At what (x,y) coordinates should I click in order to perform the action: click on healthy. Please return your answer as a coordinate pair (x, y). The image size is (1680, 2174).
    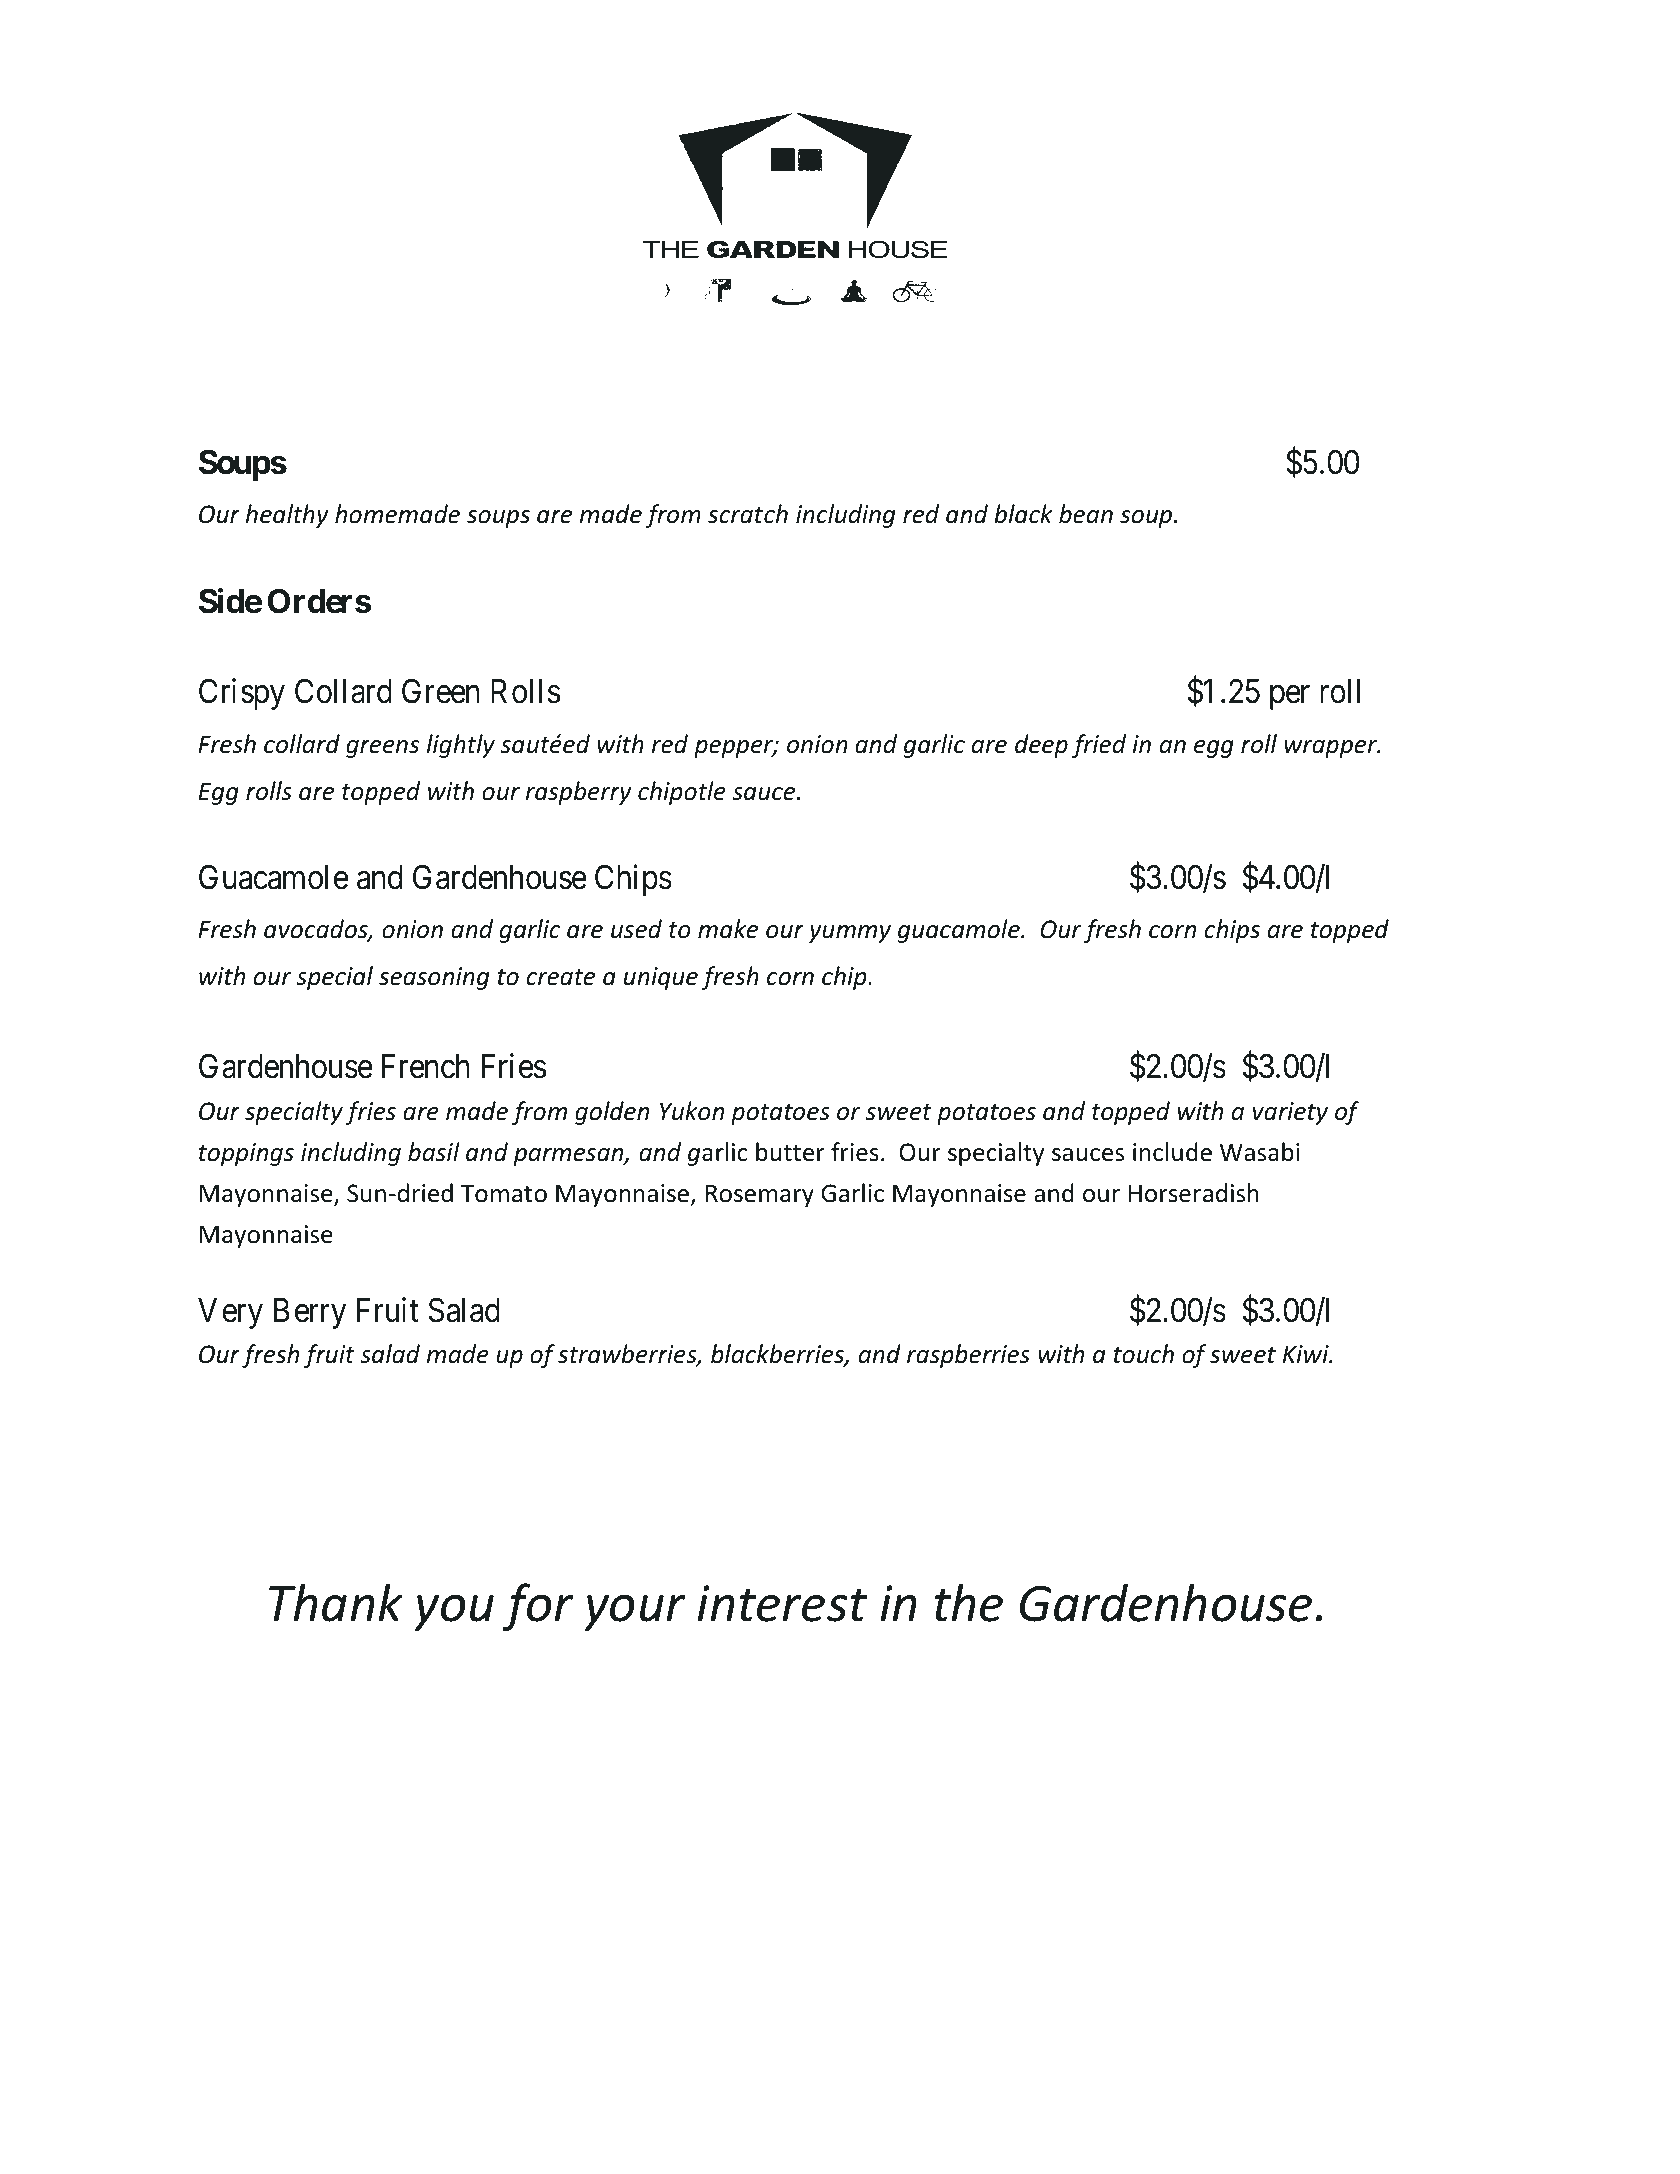
    Looking at the image, I should click on (287, 516).
